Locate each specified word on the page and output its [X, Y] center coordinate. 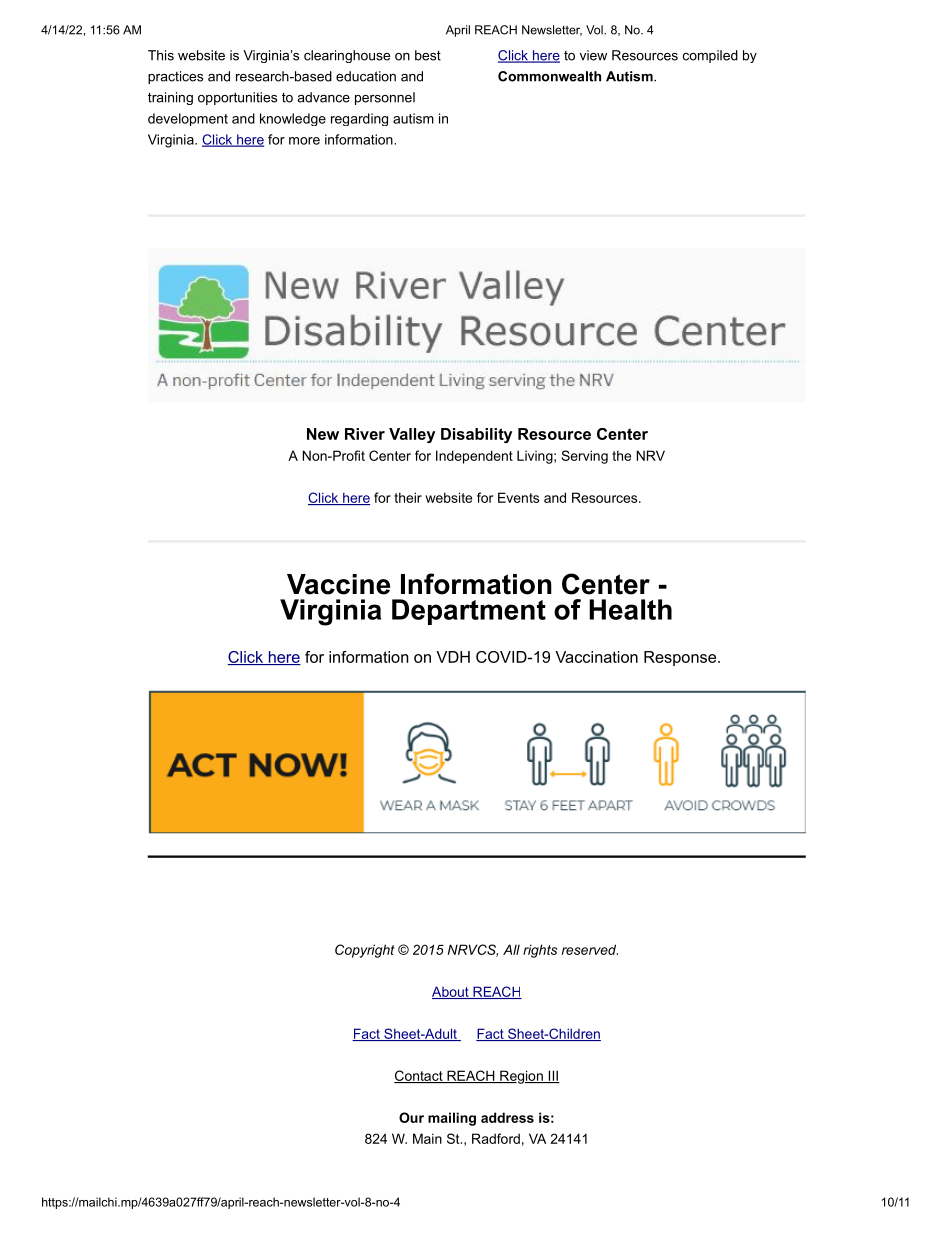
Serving [585, 457]
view [593, 55]
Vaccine [338, 584]
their [408, 497]
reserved [590, 949]
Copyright [365, 951]
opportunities [237, 98]
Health [630, 609]
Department [469, 612]
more [304, 141]
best [428, 55]
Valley [412, 435]
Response [680, 658]
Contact [419, 1076]
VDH [453, 657]
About [451, 992]
